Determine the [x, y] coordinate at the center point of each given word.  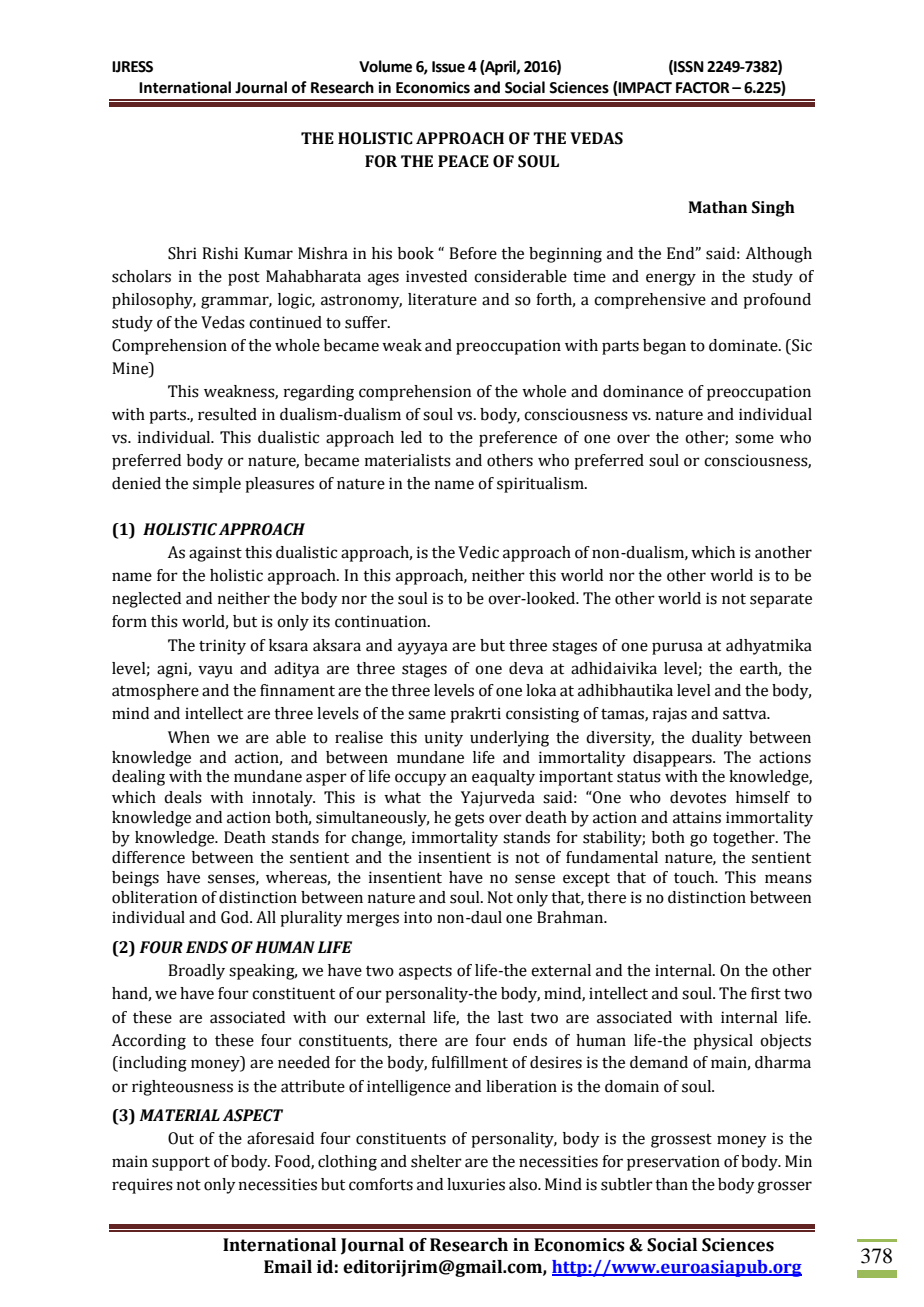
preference [518, 439]
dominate [744, 345]
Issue [448, 67]
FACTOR [703, 88]
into [418, 917]
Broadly [196, 972]
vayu [215, 671]
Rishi [220, 253]
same [427, 715]
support [181, 1164]
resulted [227, 414]
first [766, 993]
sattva [746, 714]
